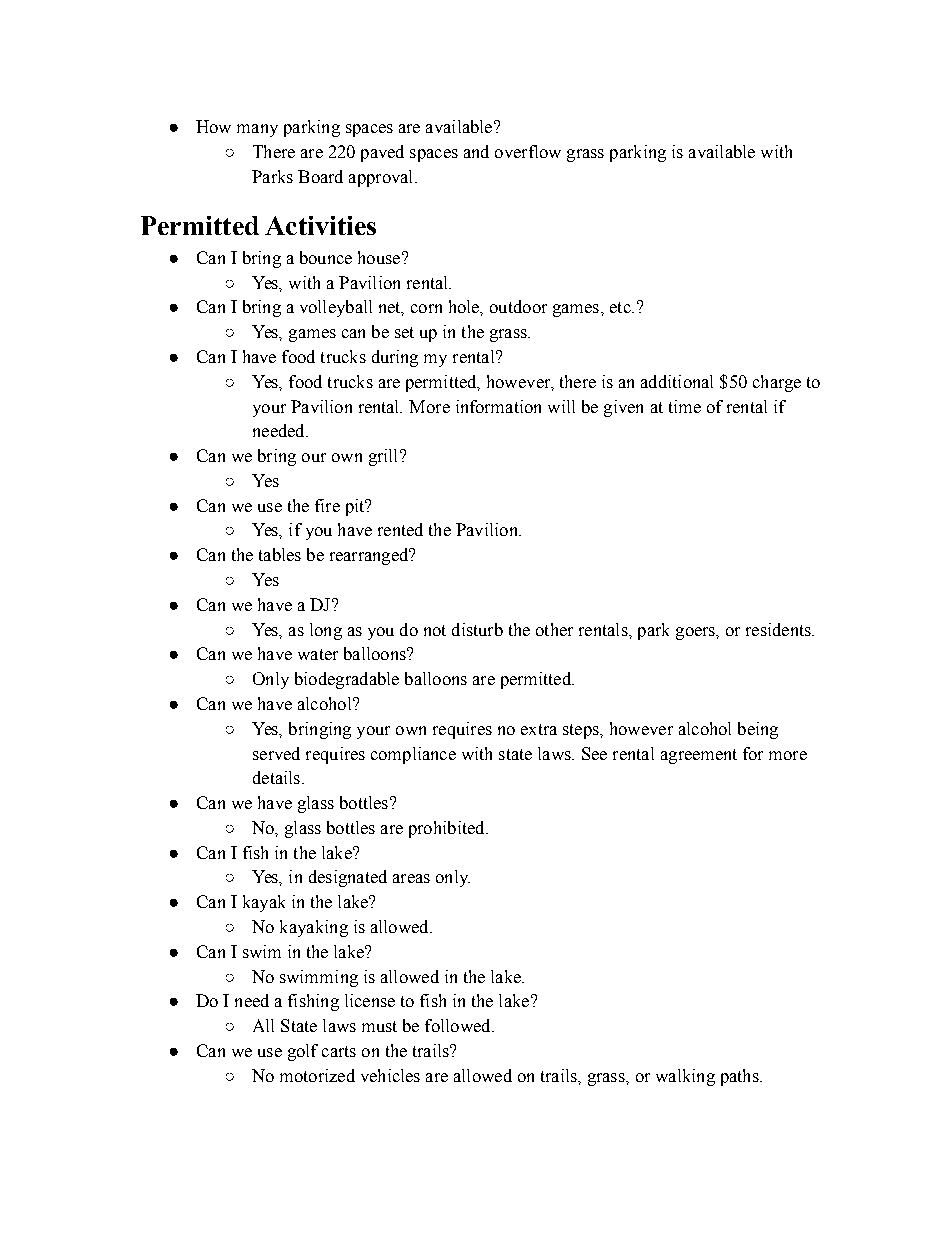  What do you see at coordinates (320, 176) in the screenshot?
I see `Board` at bounding box center [320, 176].
